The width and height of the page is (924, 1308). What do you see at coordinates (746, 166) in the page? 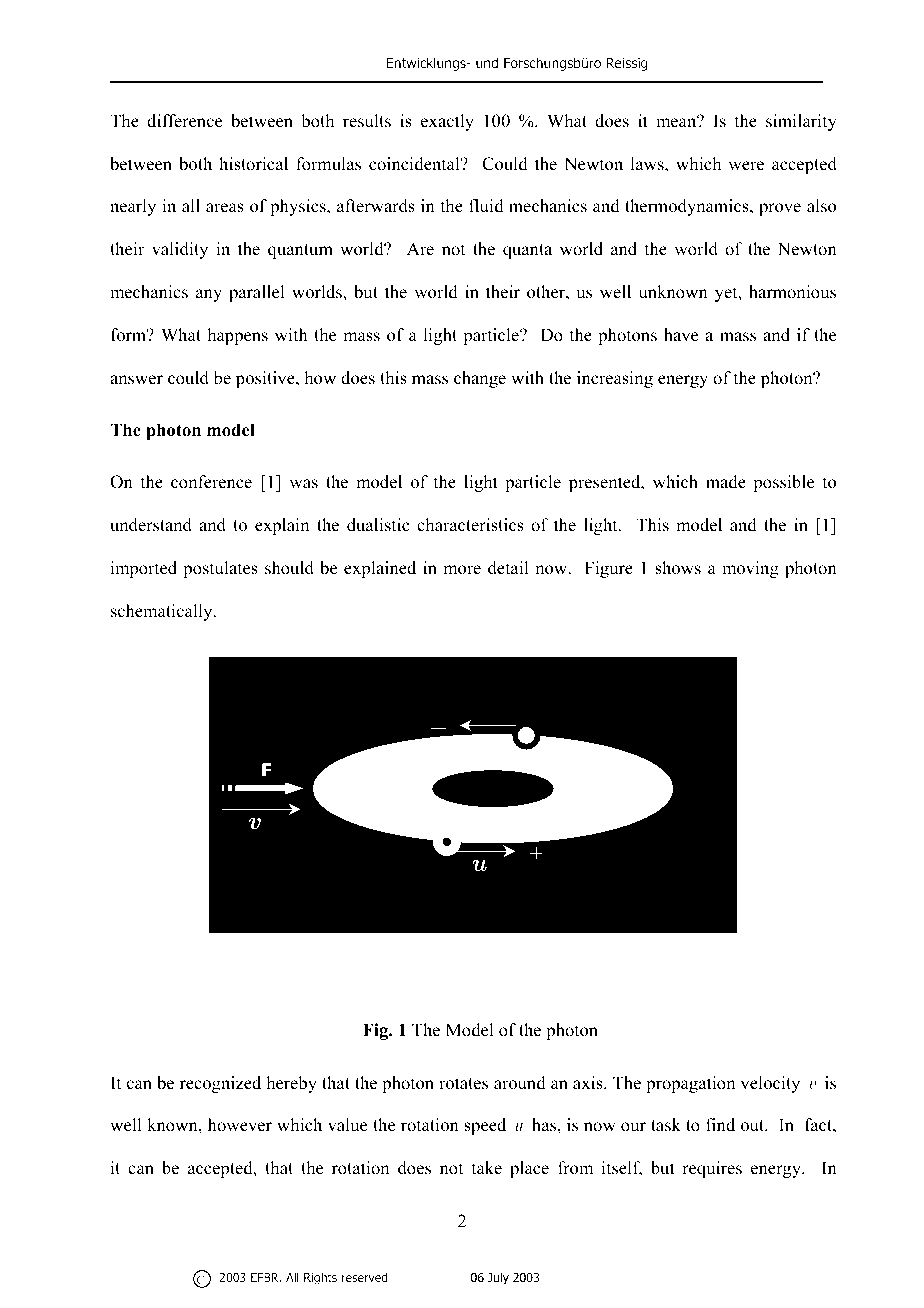
I see `were` at bounding box center [746, 166].
